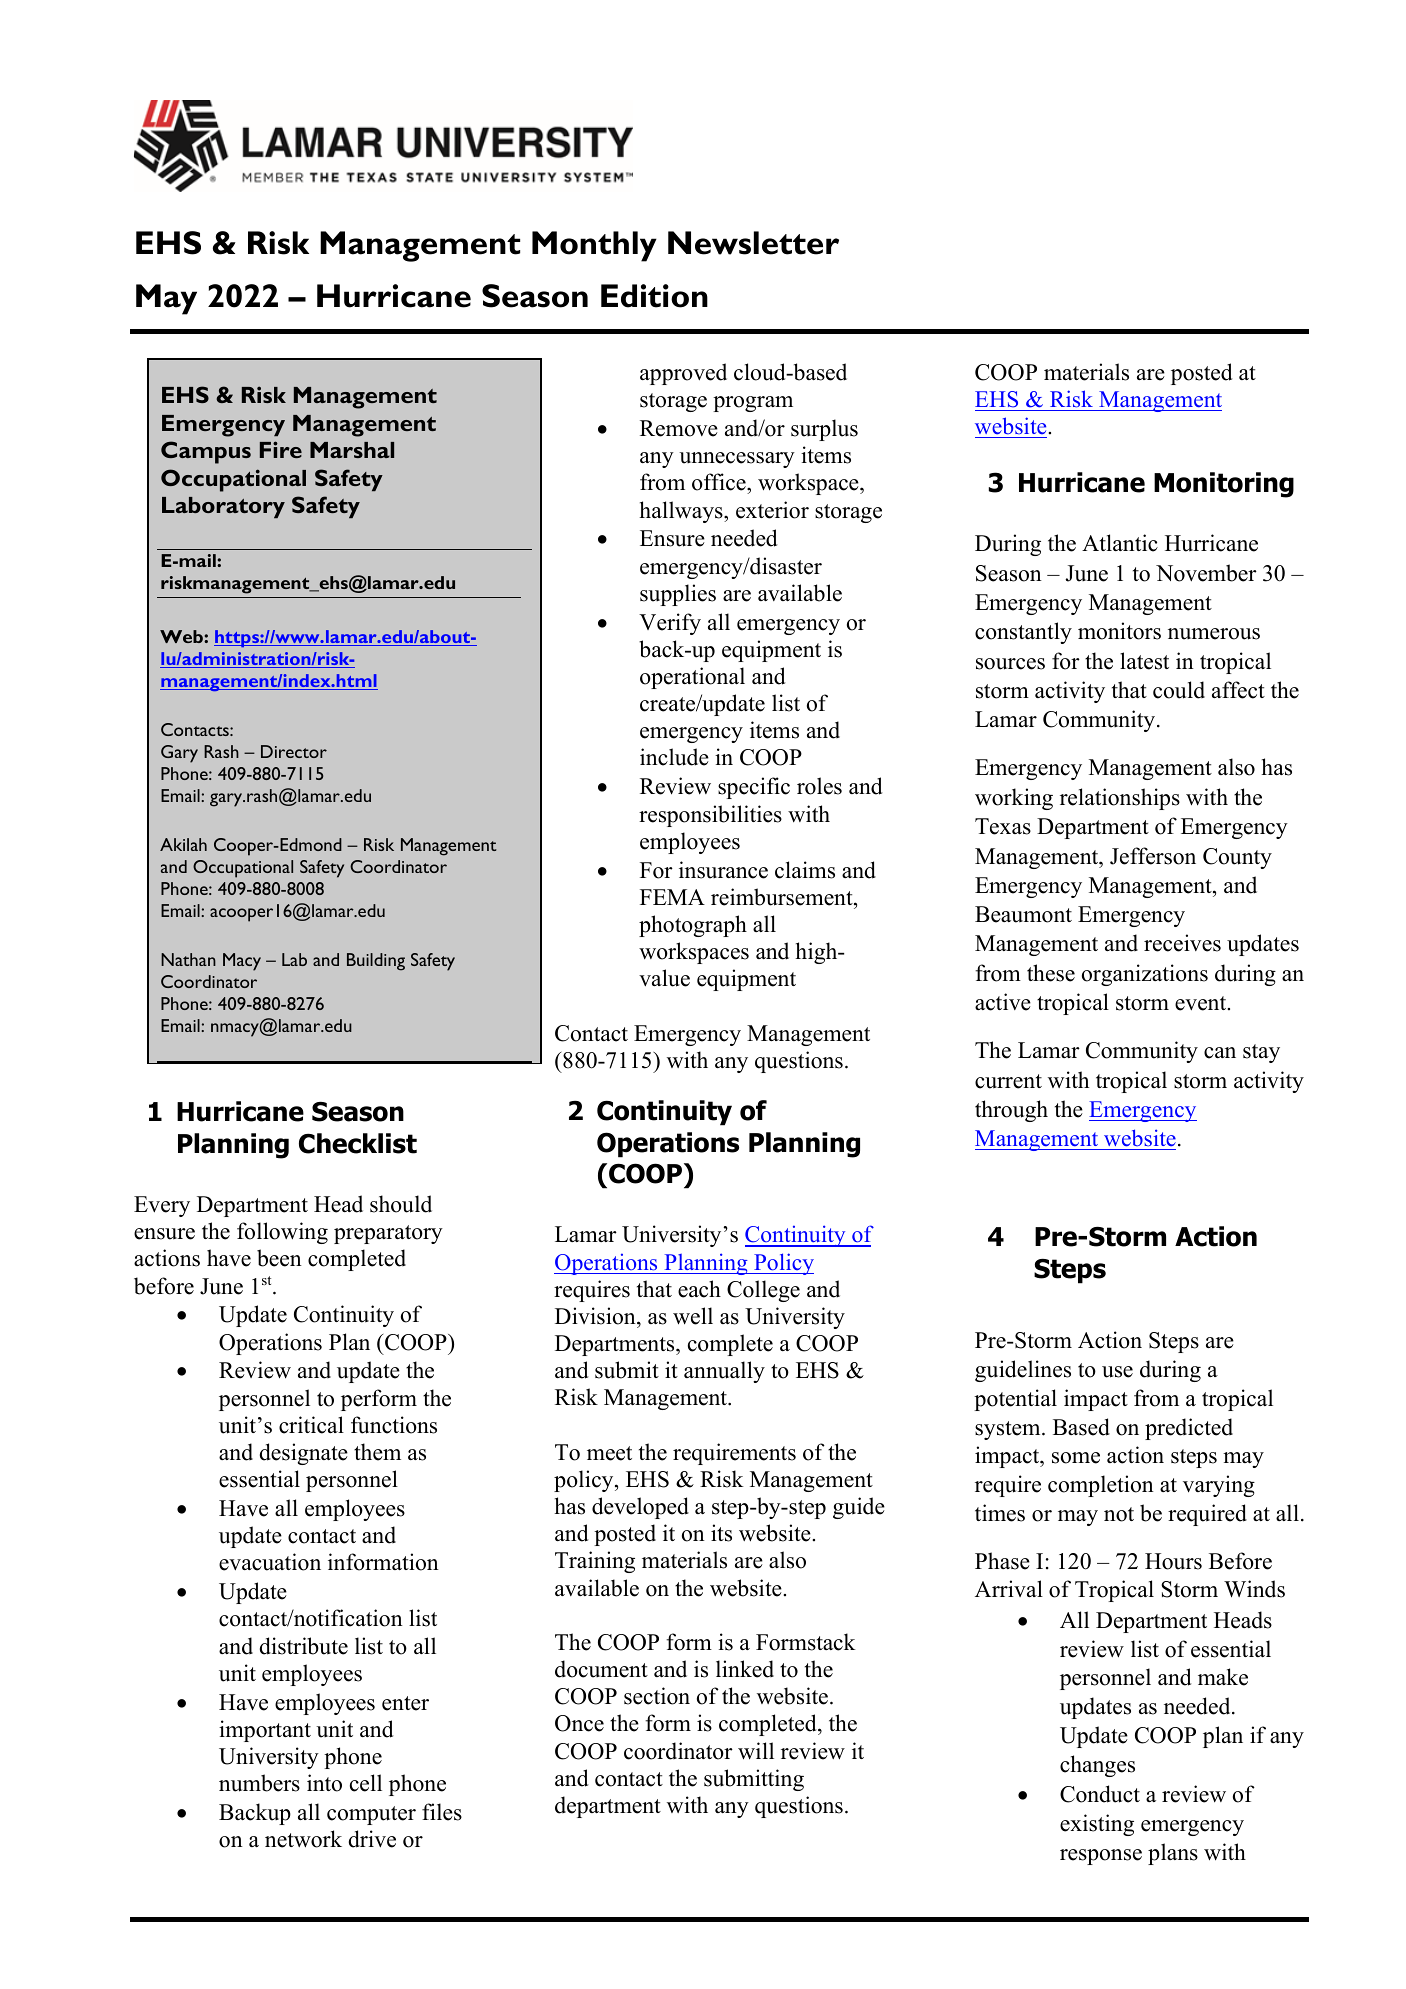 This screenshot has width=1406, height=1989. I want to click on organizations, so click(1145, 975).
